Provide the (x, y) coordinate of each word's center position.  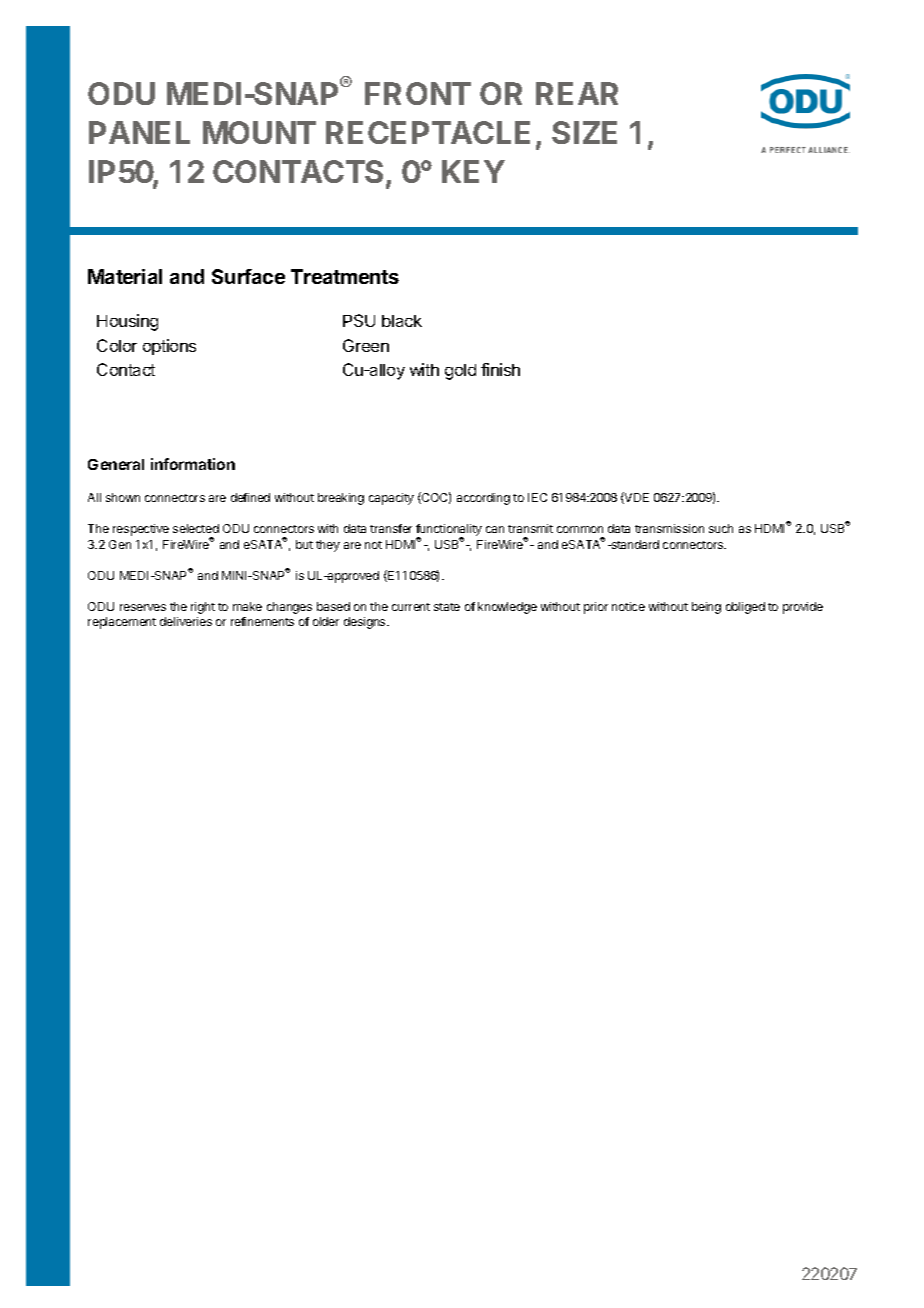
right (203, 608)
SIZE (584, 132)
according (483, 499)
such (721, 528)
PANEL (139, 132)
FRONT (418, 93)
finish (500, 369)
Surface (248, 276)
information (193, 464)
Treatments (345, 276)
